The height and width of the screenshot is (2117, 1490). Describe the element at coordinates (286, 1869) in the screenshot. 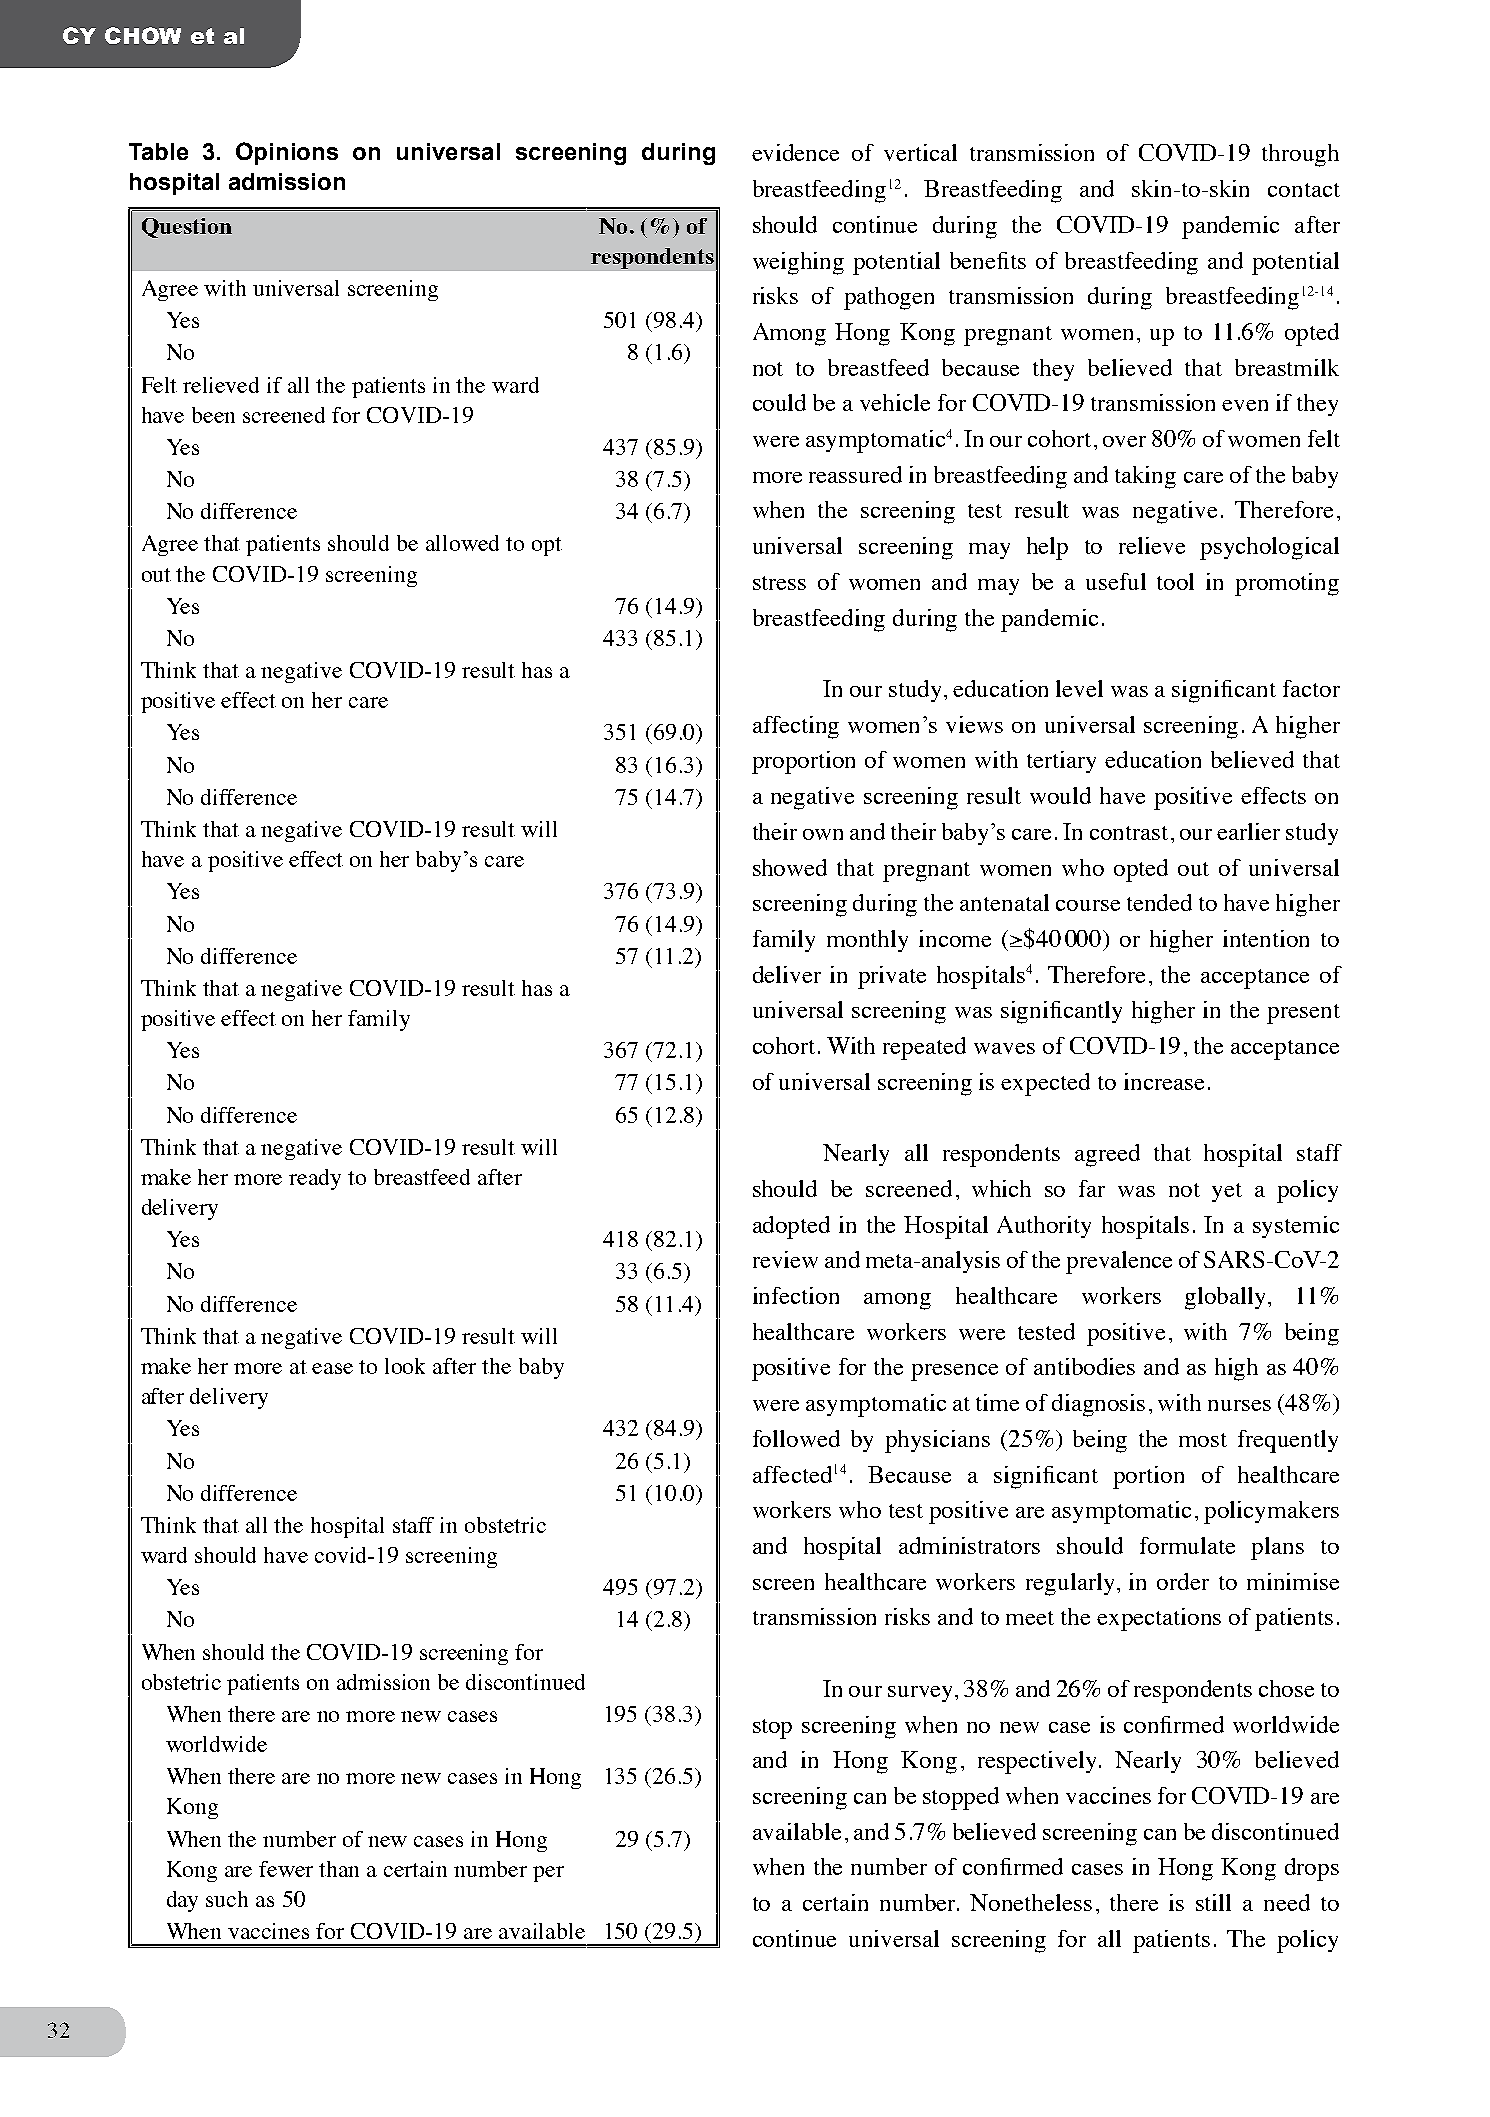

I see `fewer` at that location.
